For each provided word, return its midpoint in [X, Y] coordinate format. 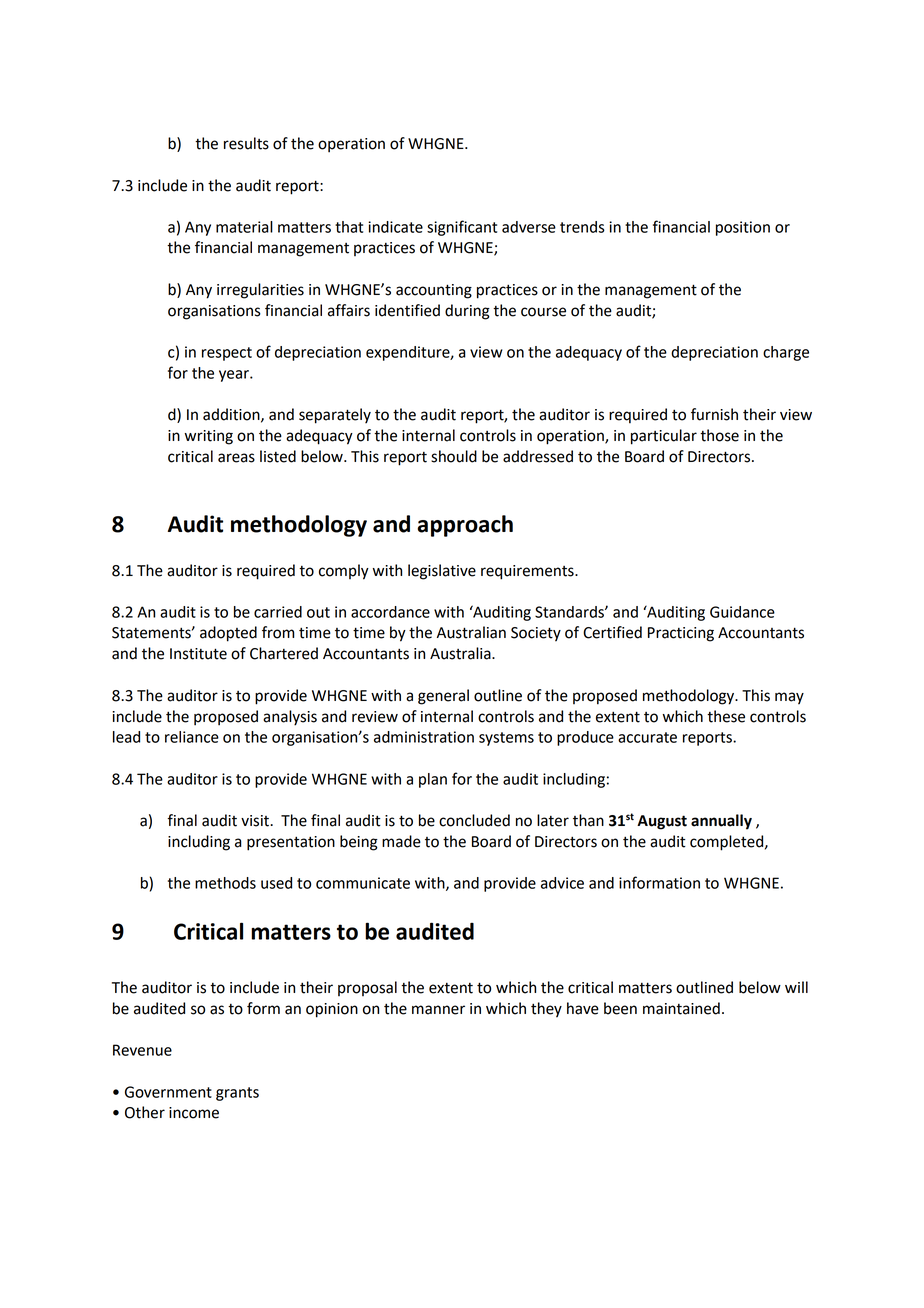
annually [721, 822]
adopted [228, 634]
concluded [474, 820]
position [743, 228]
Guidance [742, 612]
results [246, 143]
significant [462, 228]
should [454, 456]
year [235, 376]
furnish [714, 414]
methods [225, 883]
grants [237, 1094]
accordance [390, 612]
